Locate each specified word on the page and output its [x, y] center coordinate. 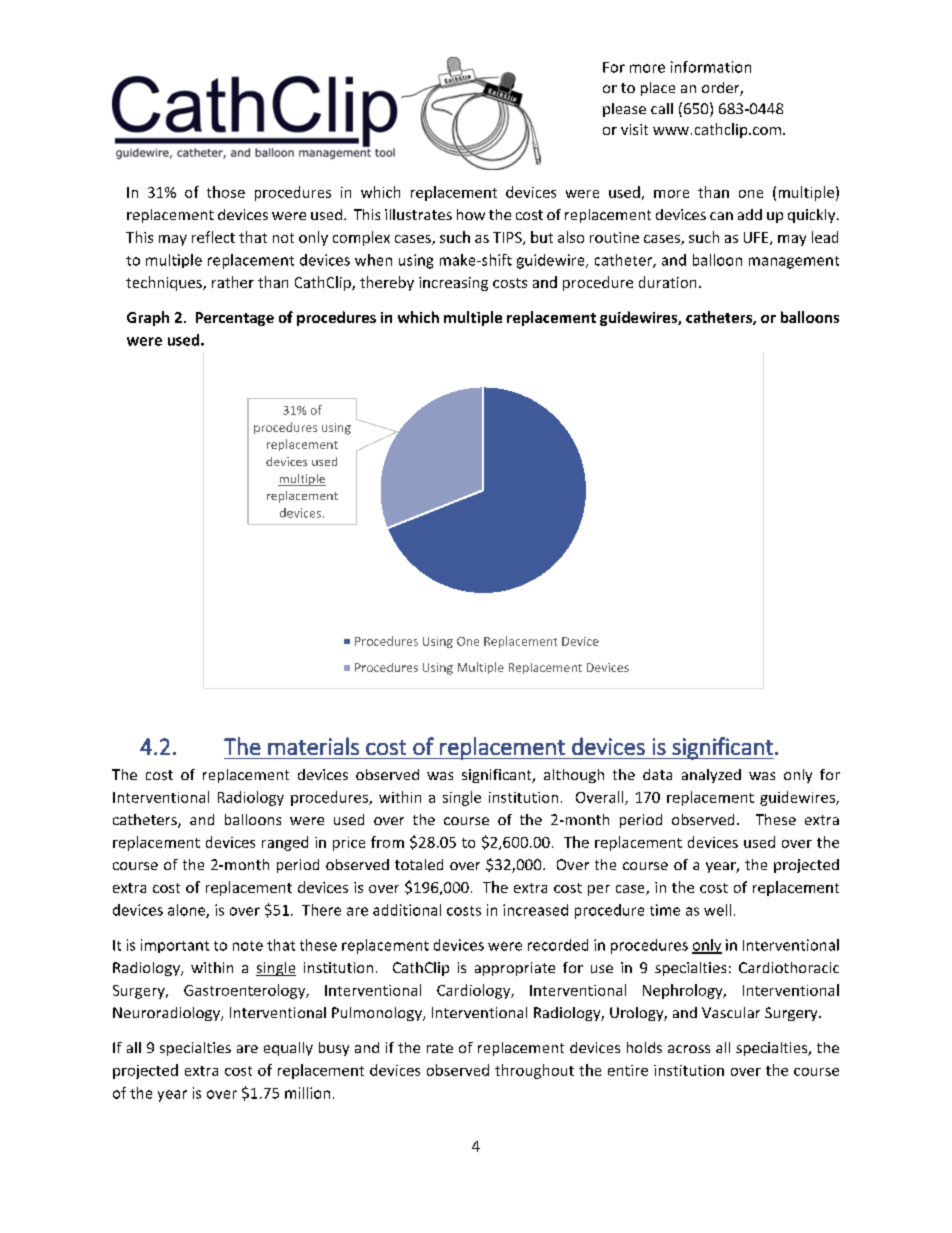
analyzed [711, 776]
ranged [285, 843]
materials [313, 746]
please [624, 110]
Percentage [235, 319]
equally [288, 1049]
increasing [453, 284]
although [574, 776]
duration [667, 282]
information [711, 67]
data [657, 774]
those [226, 192]
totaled [419, 864]
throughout [534, 1071]
